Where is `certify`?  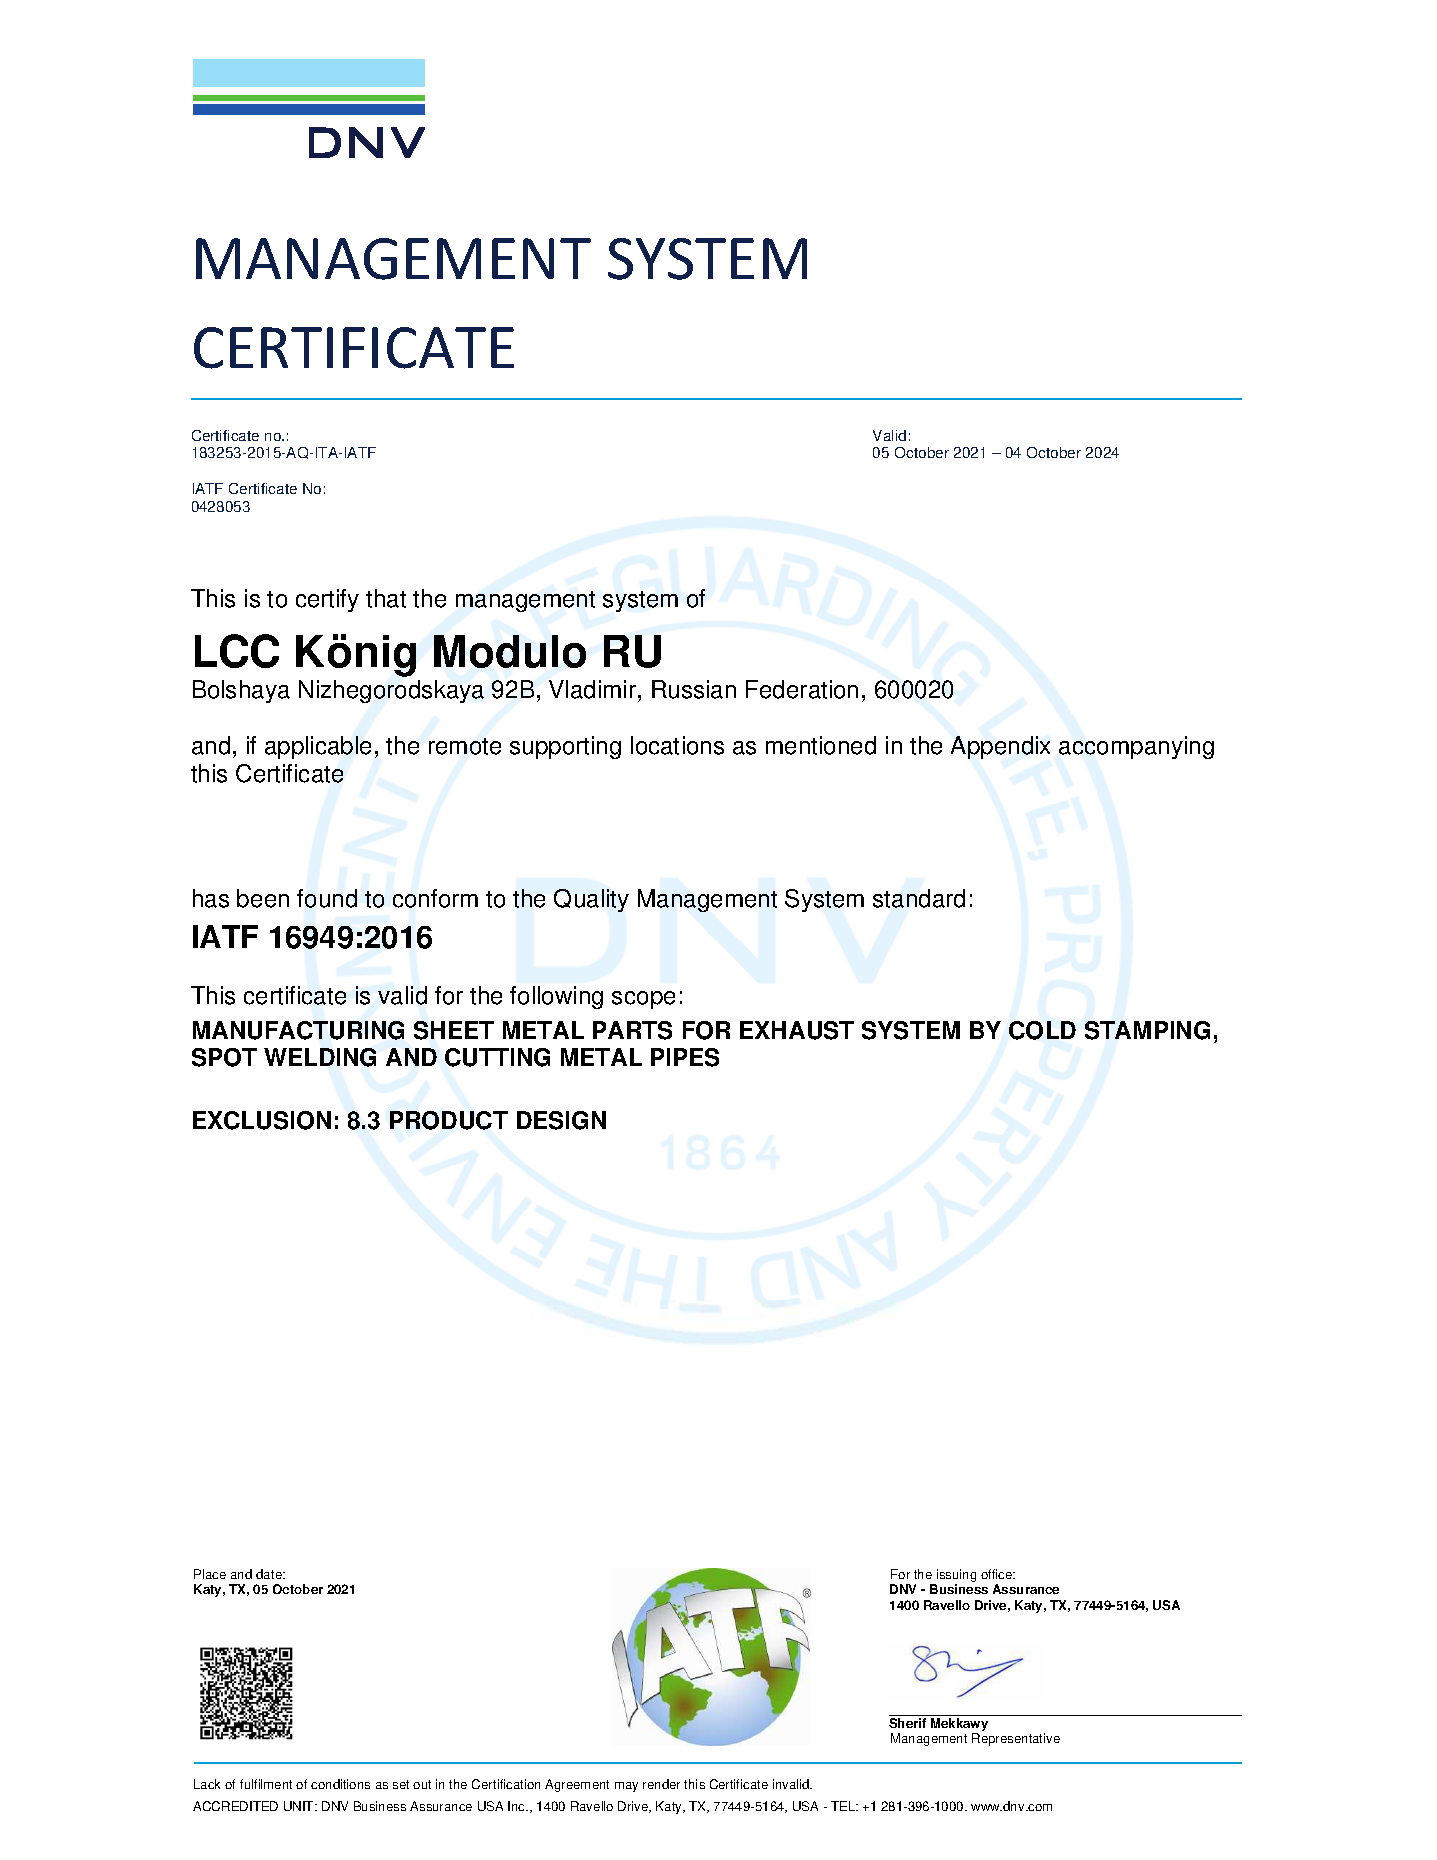 certify is located at coordinates (327, 600).
